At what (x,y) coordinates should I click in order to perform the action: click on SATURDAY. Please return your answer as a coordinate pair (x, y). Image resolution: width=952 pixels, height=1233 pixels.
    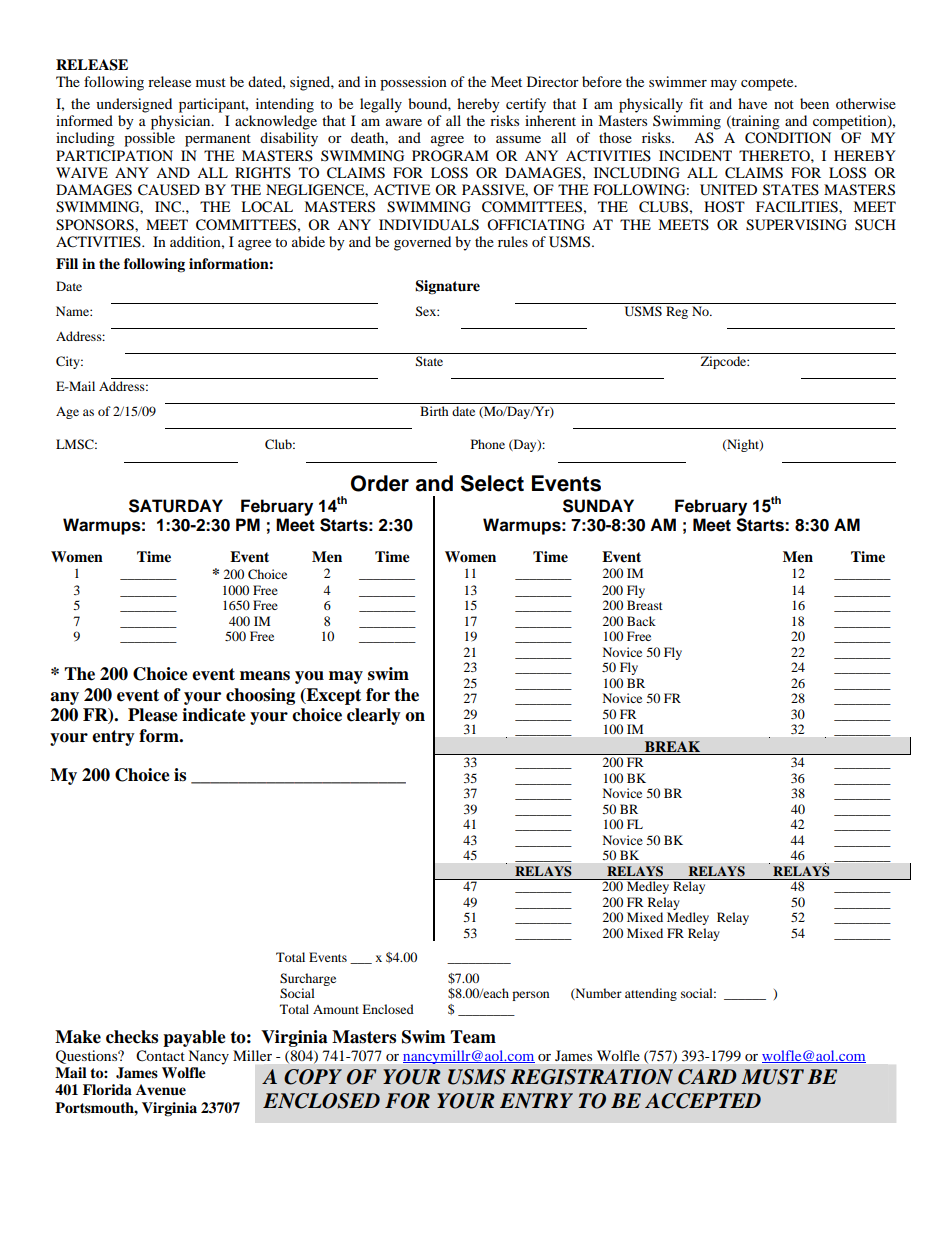
    Looking at the image, I should click on (176, 506).
